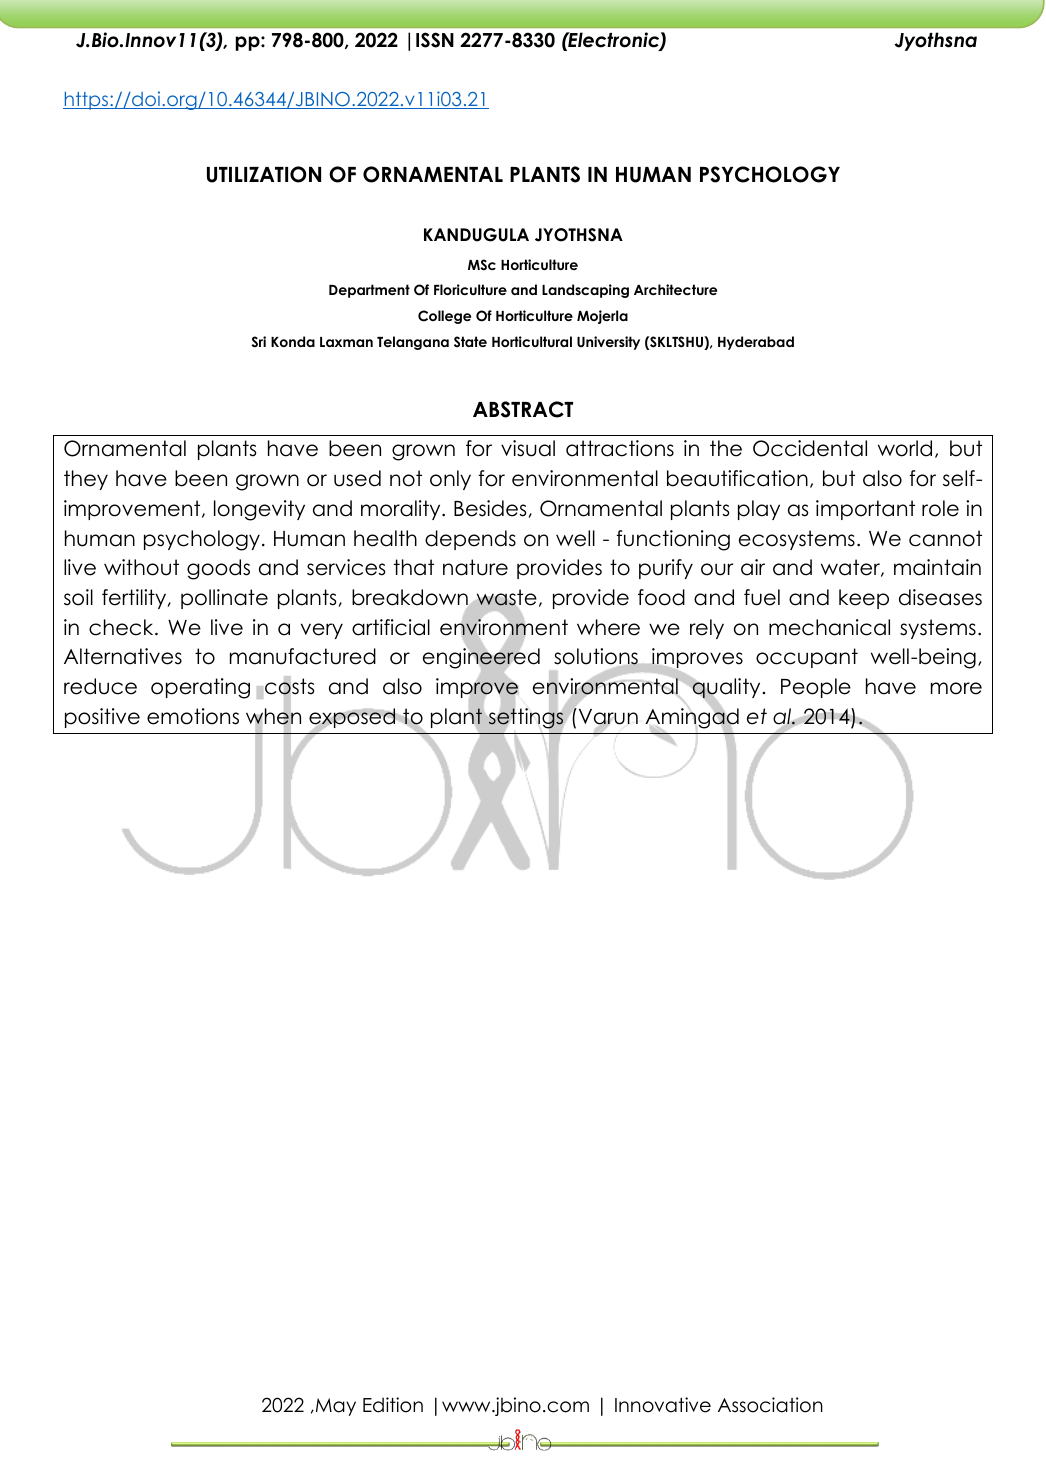 This document has width=1046, height=1480. Describe the element at coordinates (435, 40) in the document. I see `ISSN` at that location.
